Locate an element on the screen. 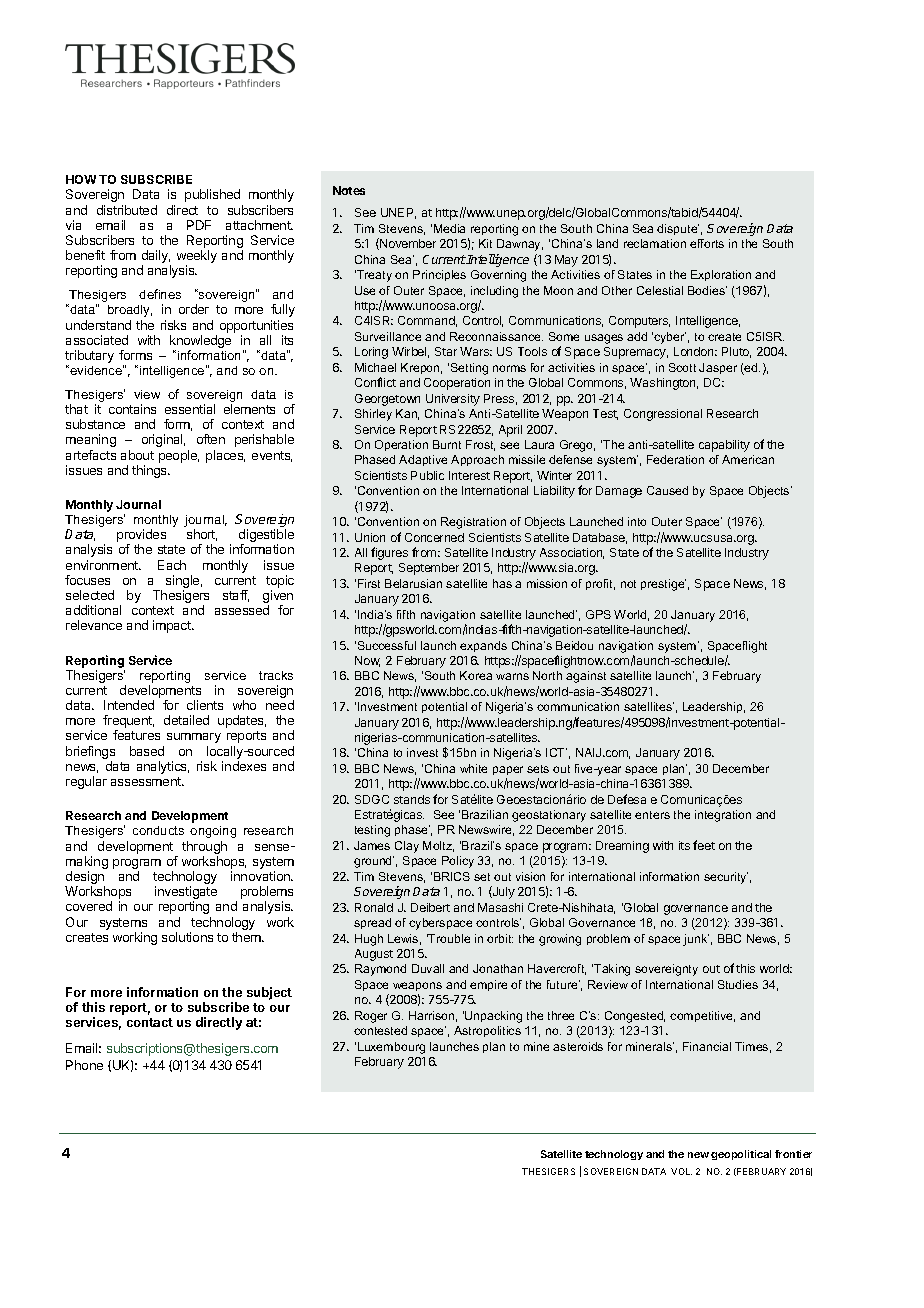  Concerned is located at coordinates (434, 537).
